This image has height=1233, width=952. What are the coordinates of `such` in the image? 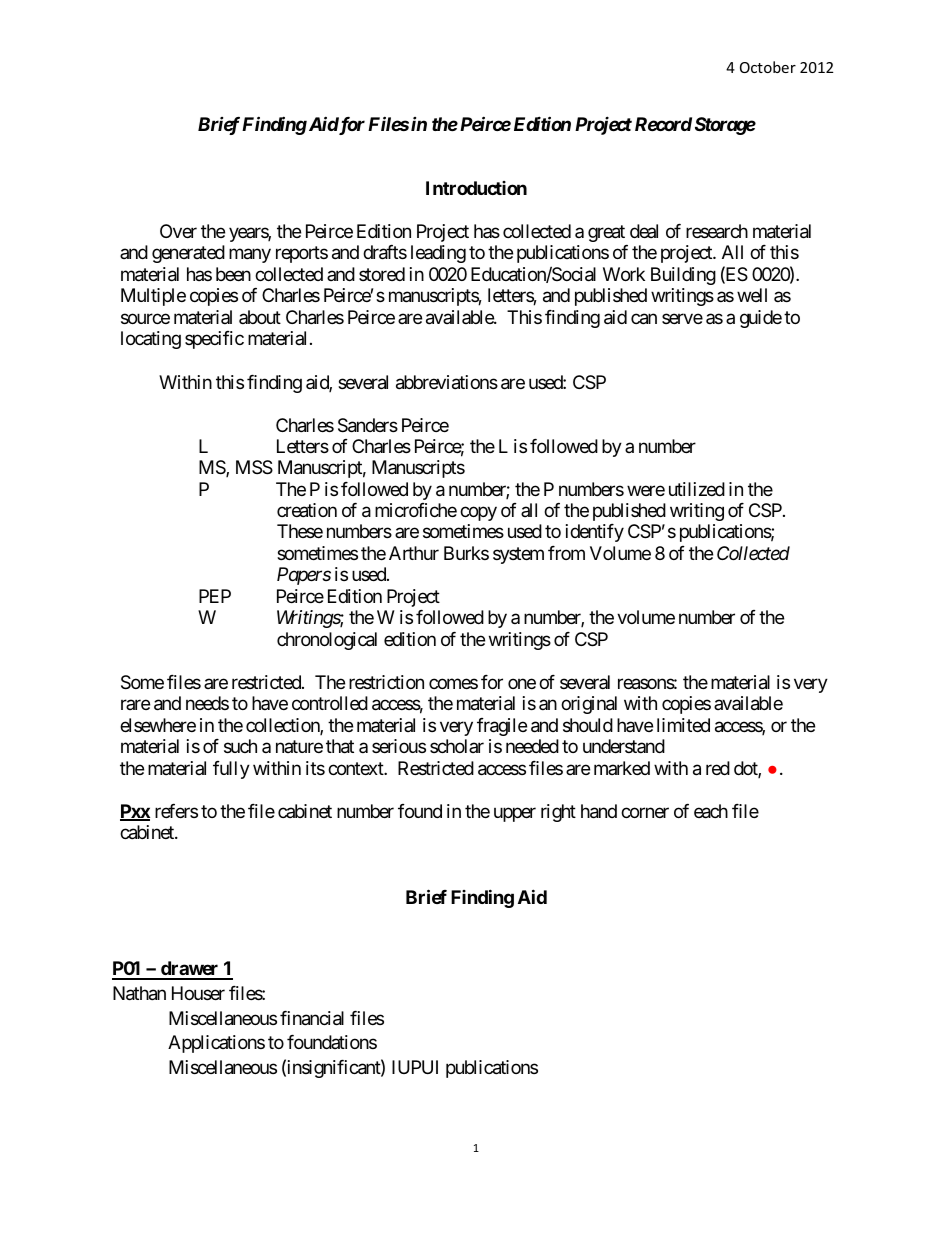 It's located at (240, 746).
